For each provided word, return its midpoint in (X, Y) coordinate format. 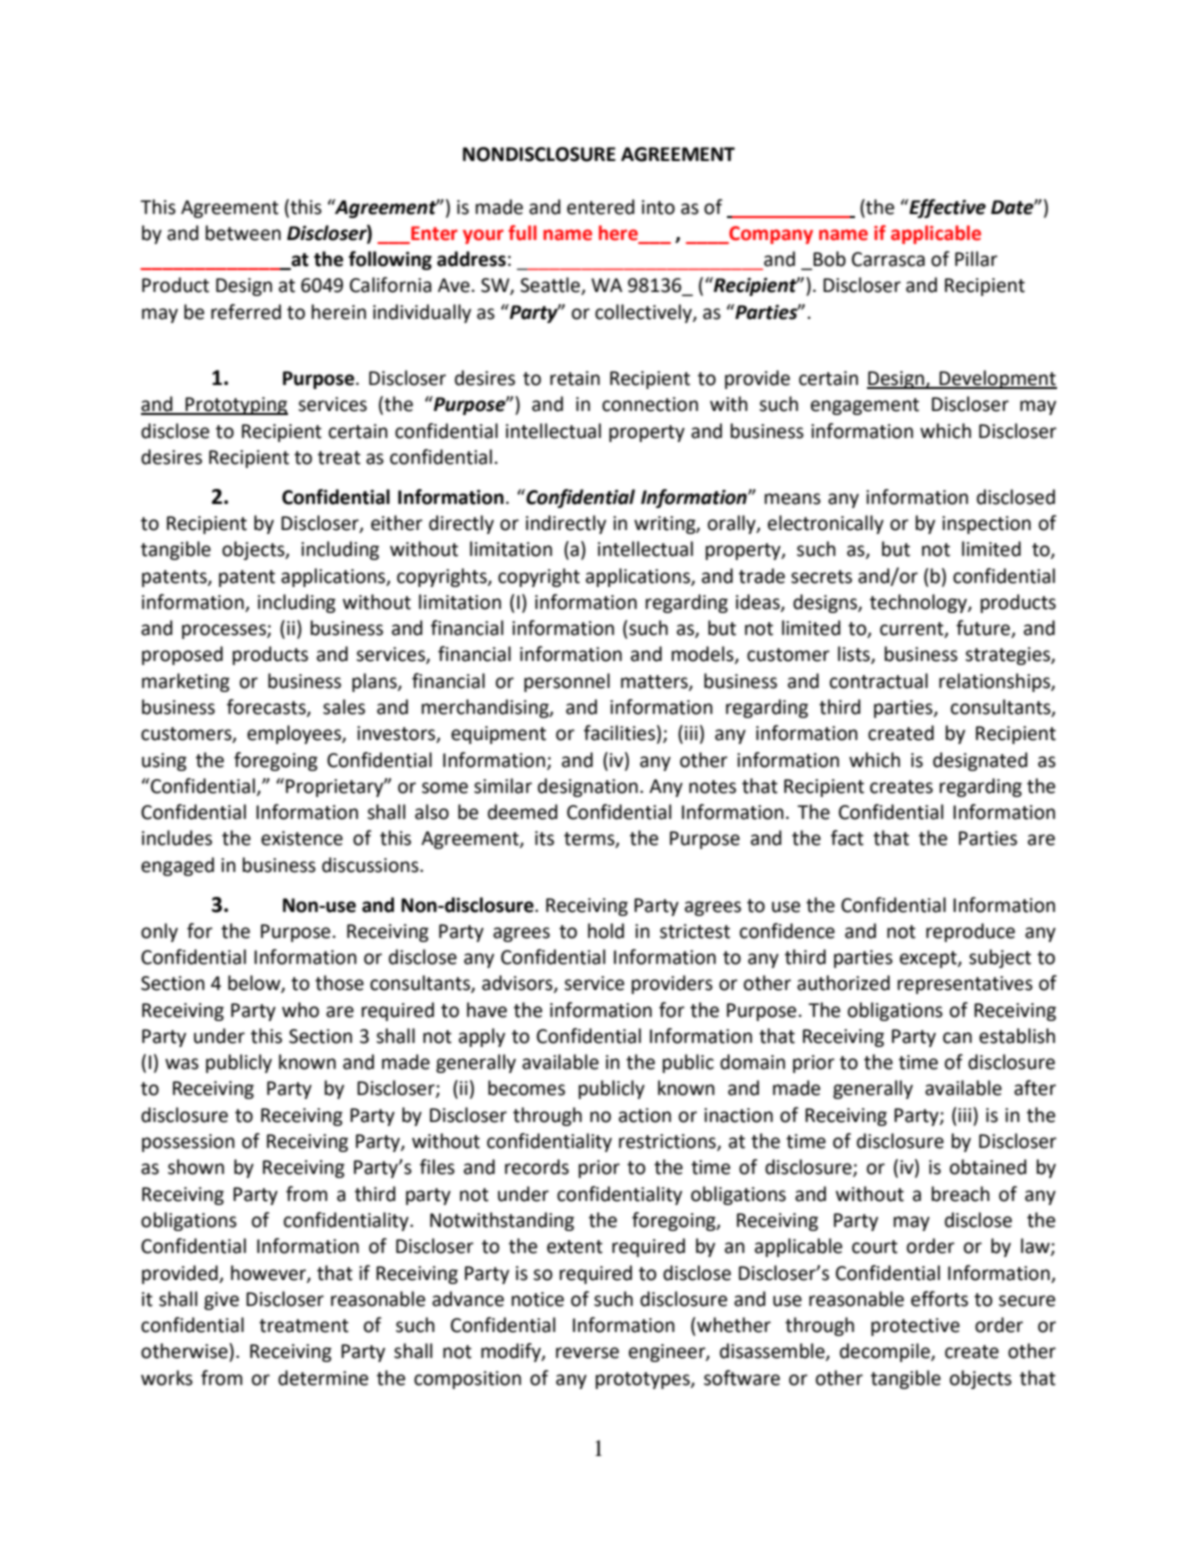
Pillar (976, 259)
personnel (567, 682)
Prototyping (236, 406)
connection (650, 404)
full (522, 233)
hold (606, 931)
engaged (177, 866)
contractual (879, 681)
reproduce (970, 932)
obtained (988, 1167)
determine (323, 1378)
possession (188, 1143)
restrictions (668, 1142)
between (243, 233)
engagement (865, 406)
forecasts (267, 708)
